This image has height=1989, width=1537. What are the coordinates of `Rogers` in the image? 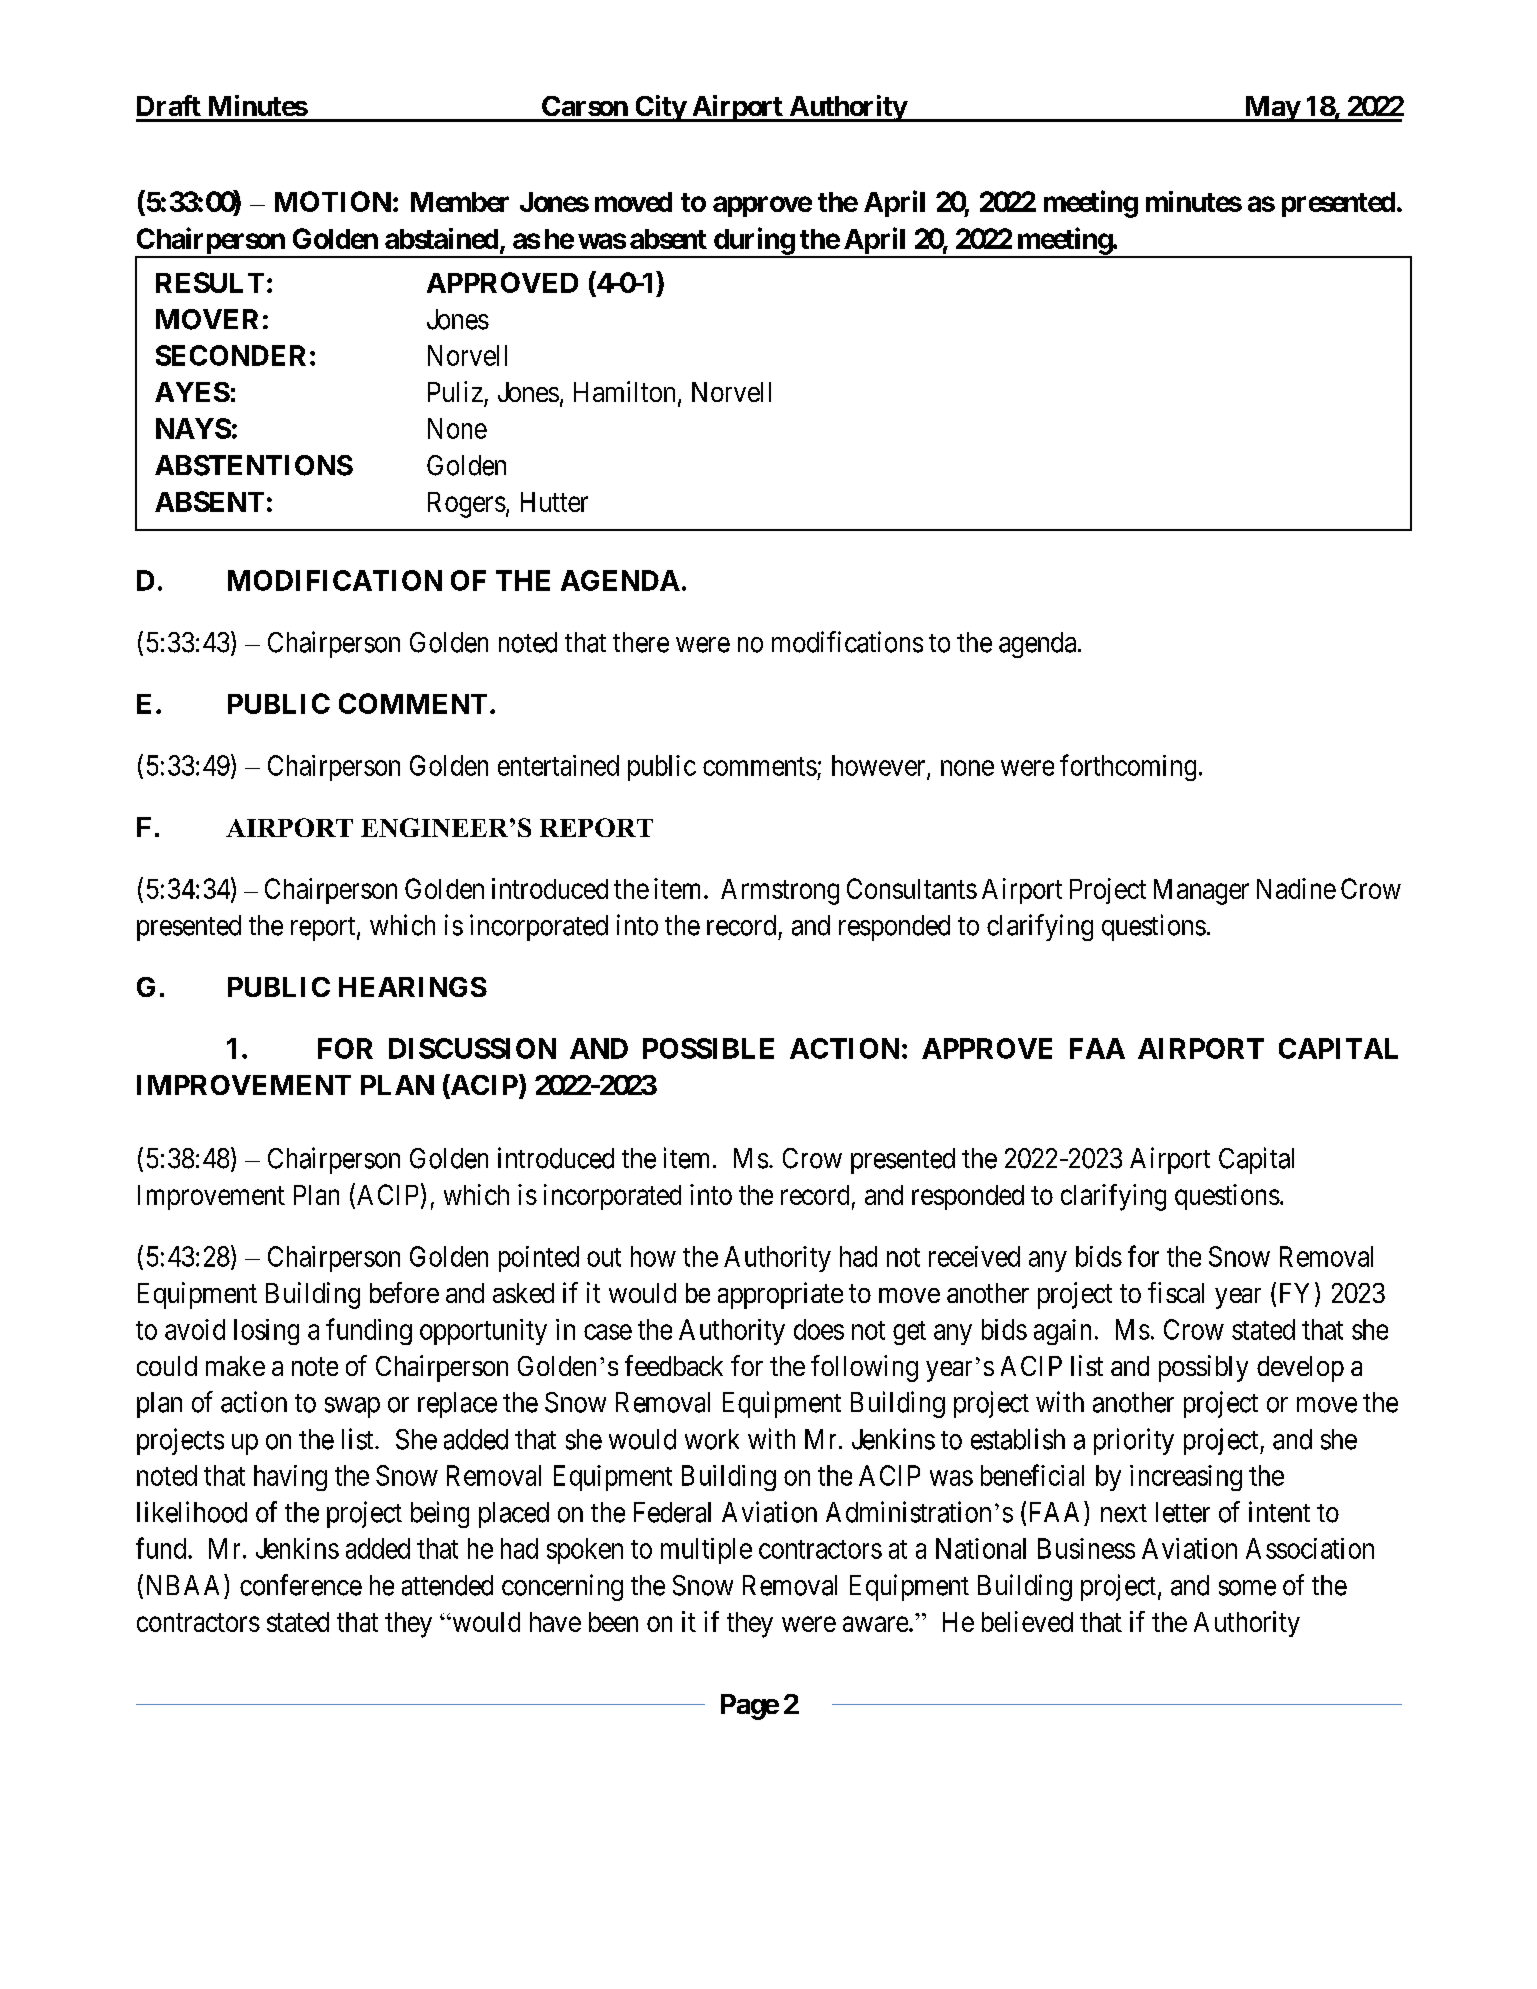 It's located at (467, 505).
